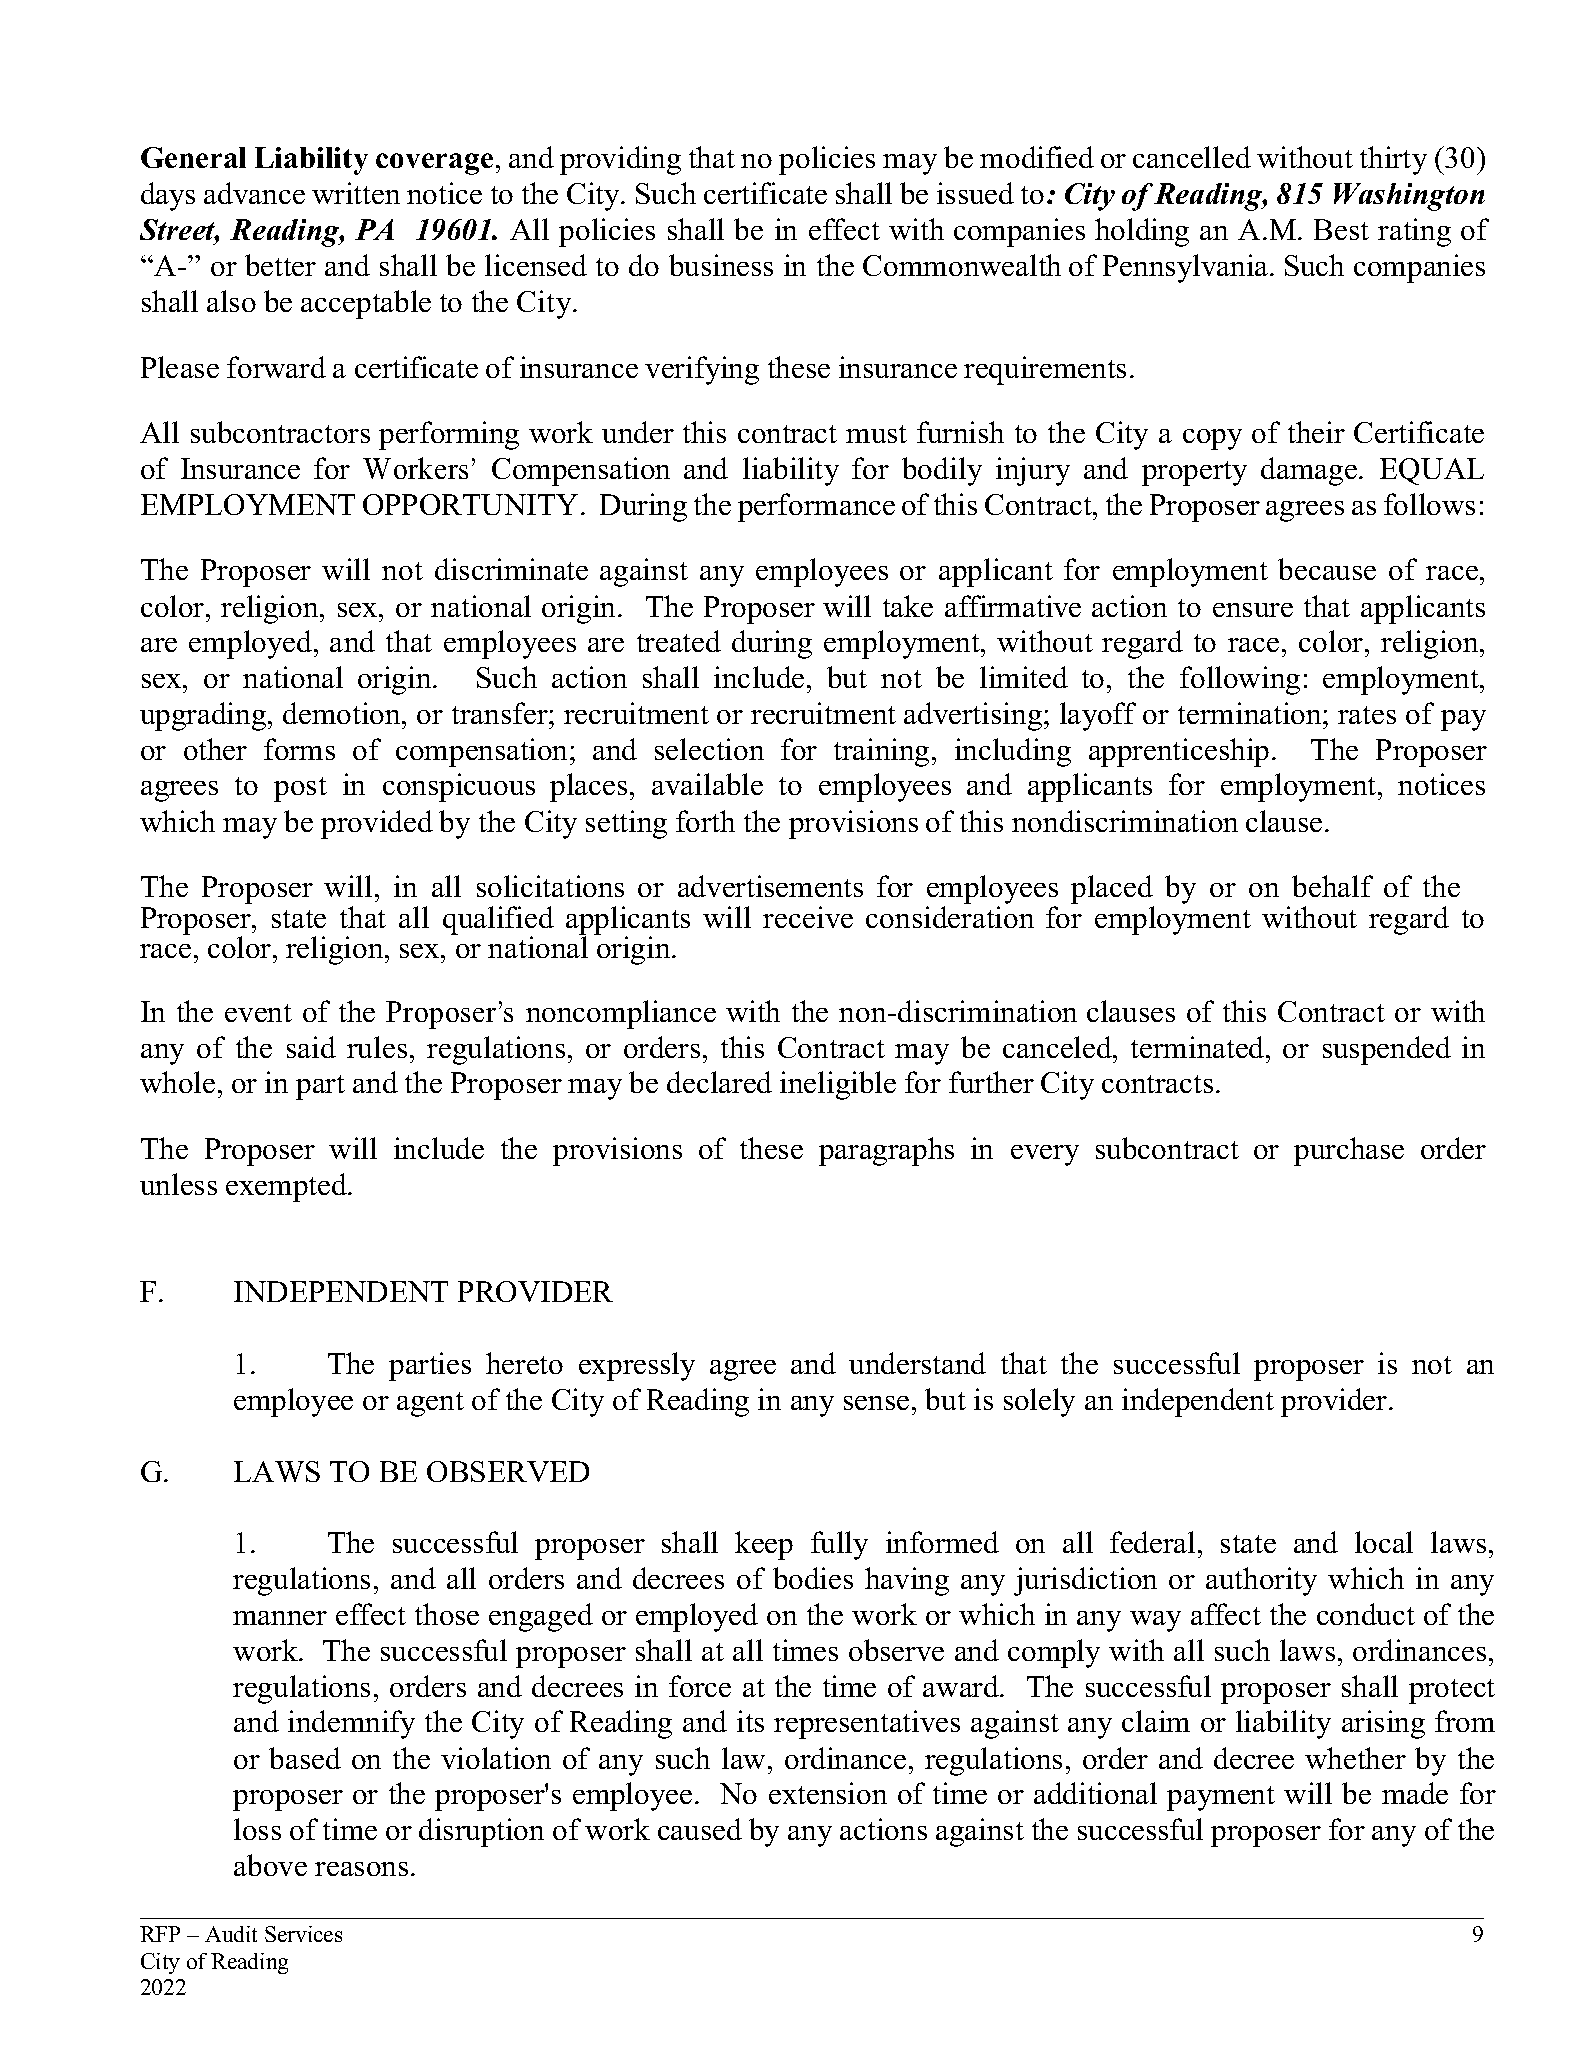  Describe the element at coordinates (311, 1047) in the screenshot. I see `said` at that location.
